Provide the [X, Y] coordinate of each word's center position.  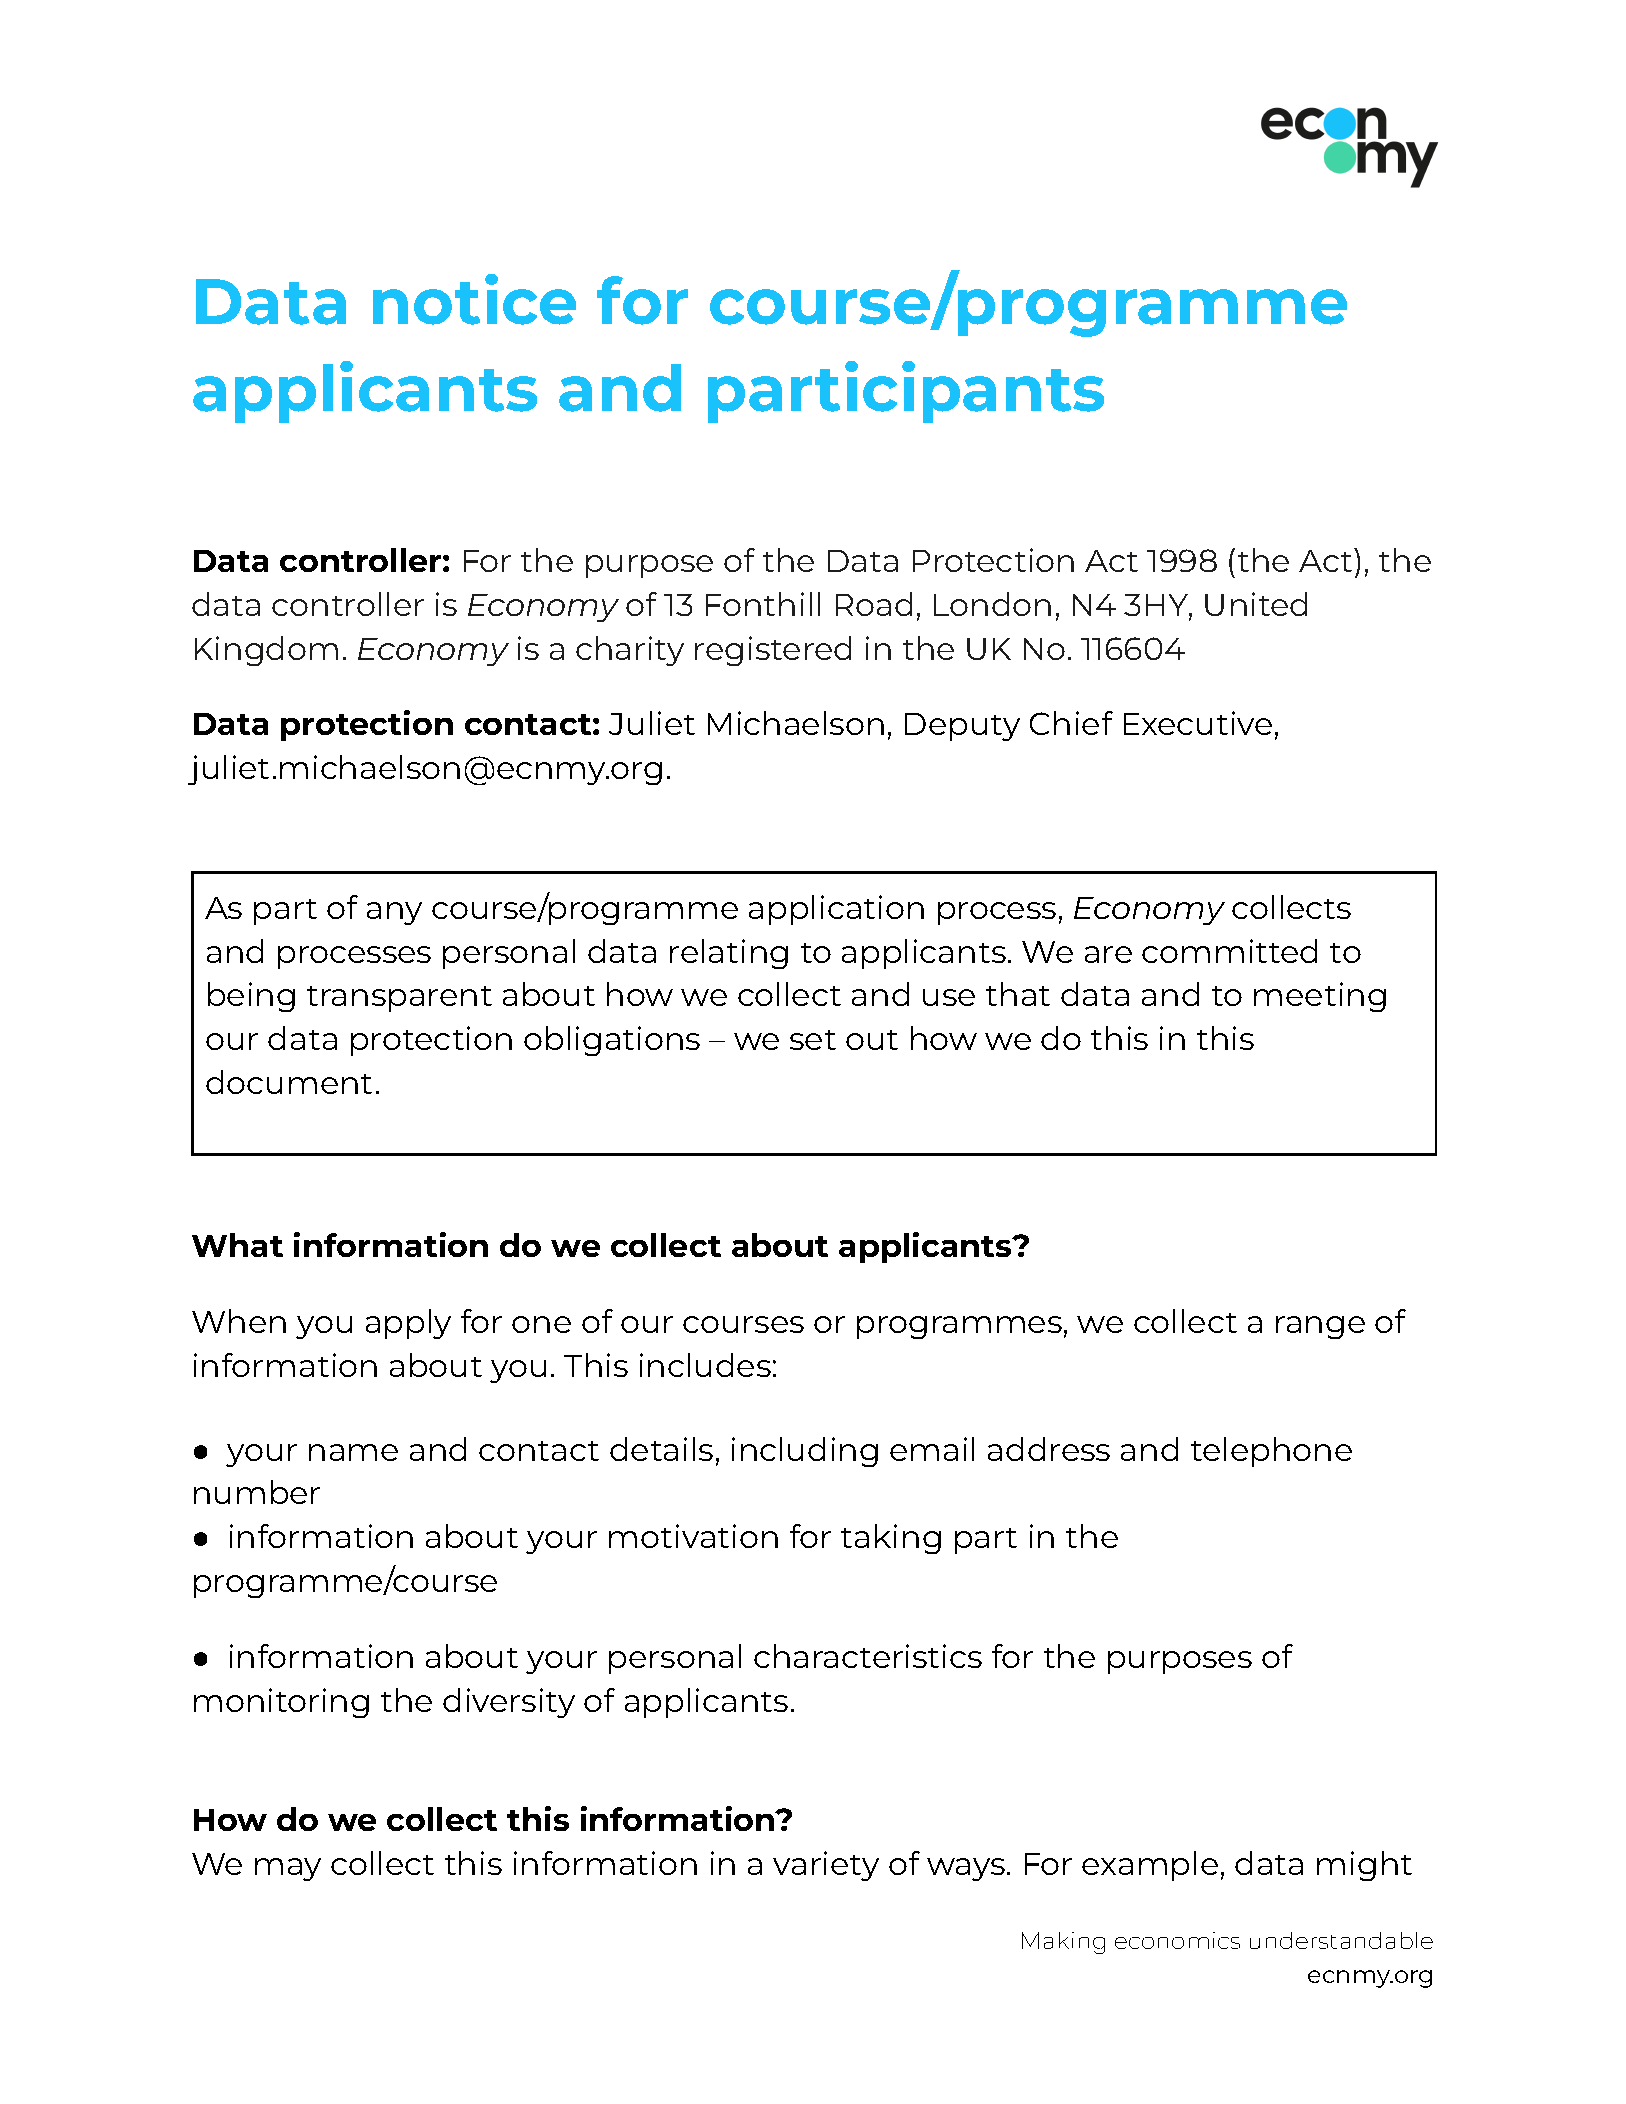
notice [474, 299]
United [1256, 604]
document [289, 1082]
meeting [1320, 997]
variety [826, 1866]
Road [874, 604]
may [288, 1869]
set [813, 1040]
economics [1177, 1940]
